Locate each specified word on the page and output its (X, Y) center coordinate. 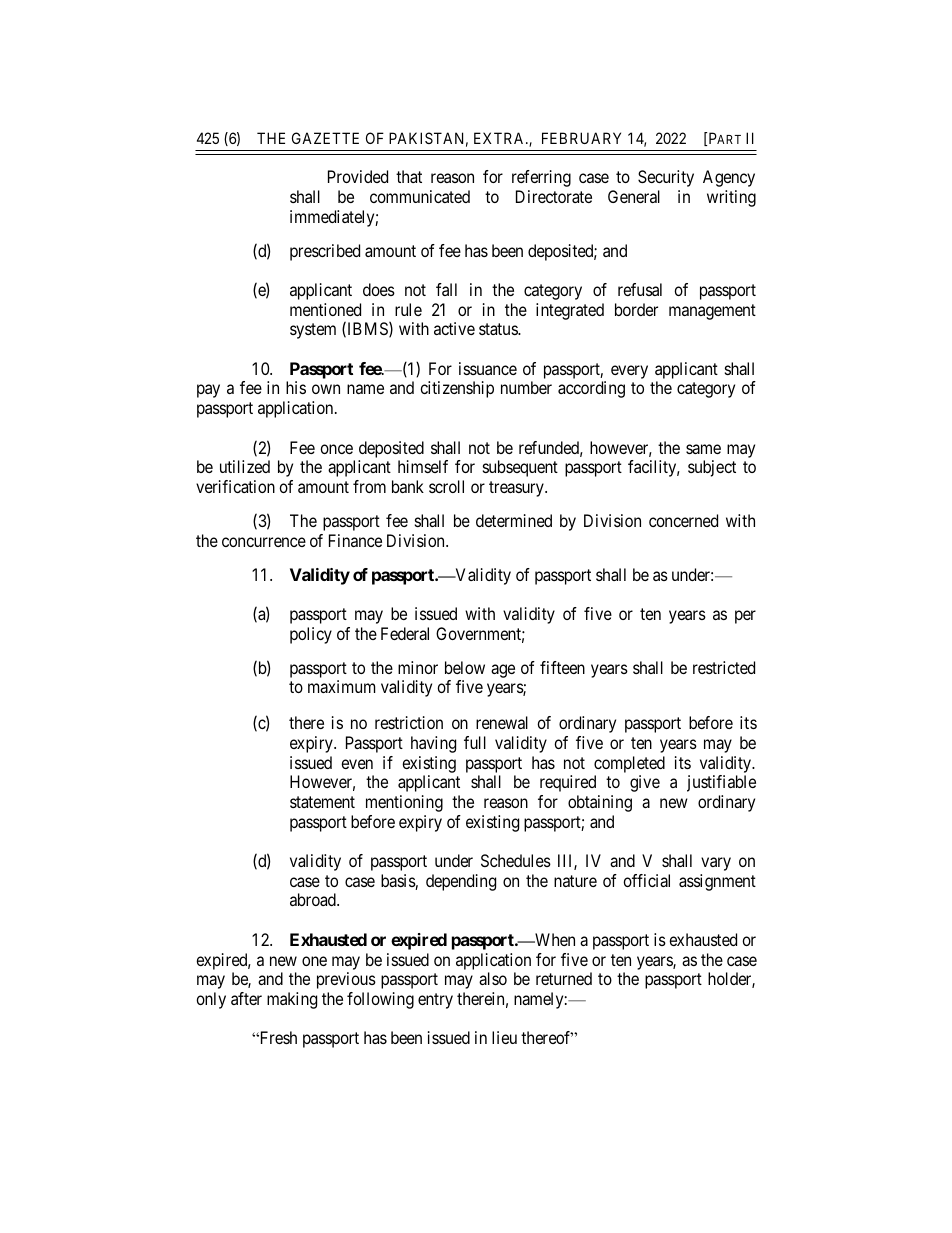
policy (311, 635)
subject (712, 468)
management (712, 312)
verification (235, 486)
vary (716, 864)
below (465, 667)
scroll (446, 486)
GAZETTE (325, 138)
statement (322, 802)
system (313, 331)
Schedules (516, 860)
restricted (724, 667)
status (499, 329)
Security (666, 178)
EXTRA (500, 138)
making (292, 1000)
